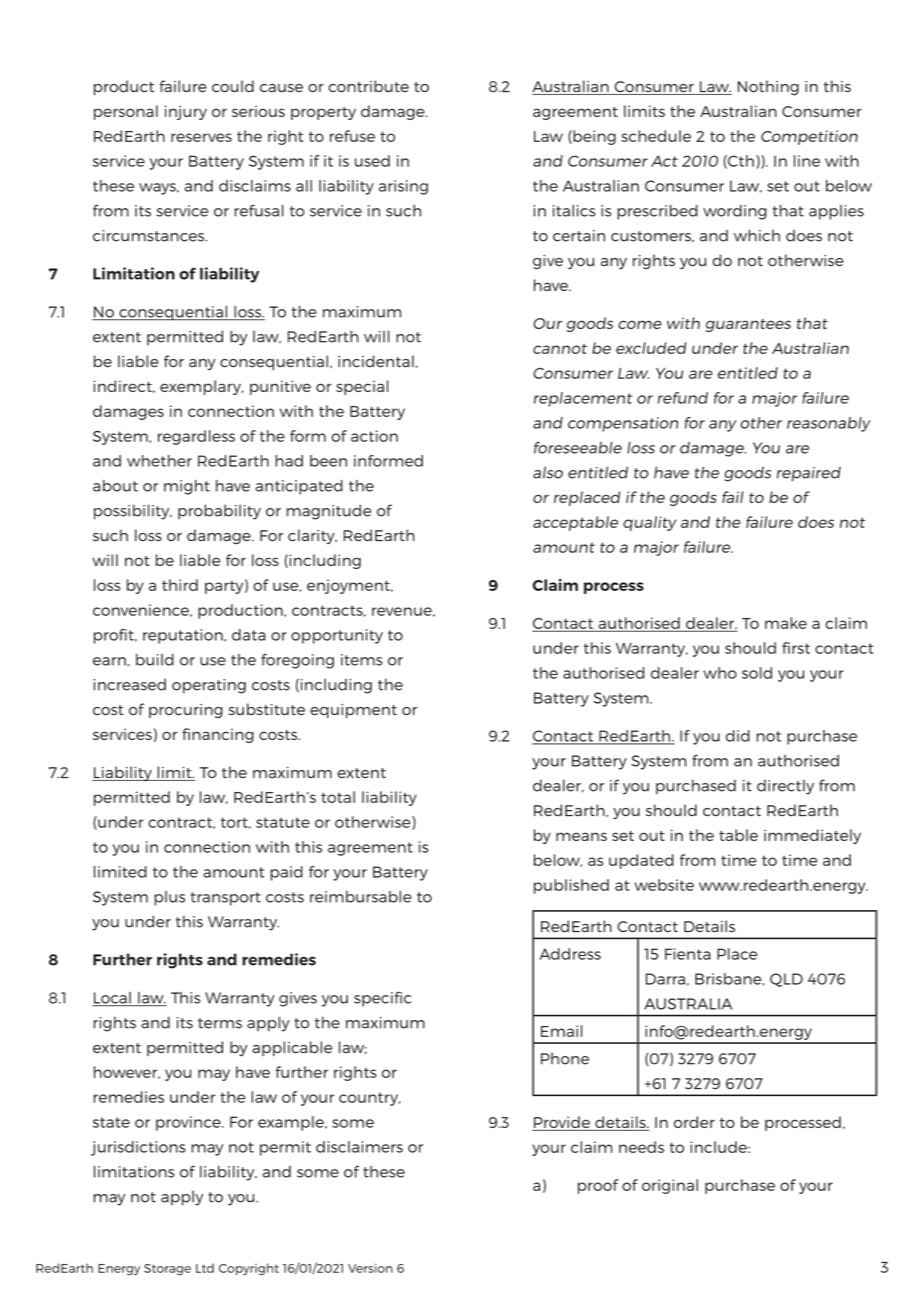  What do you see at coordinates (186, 112) in the screenshot?
I see `injury` at bounding box center [186, 112].
